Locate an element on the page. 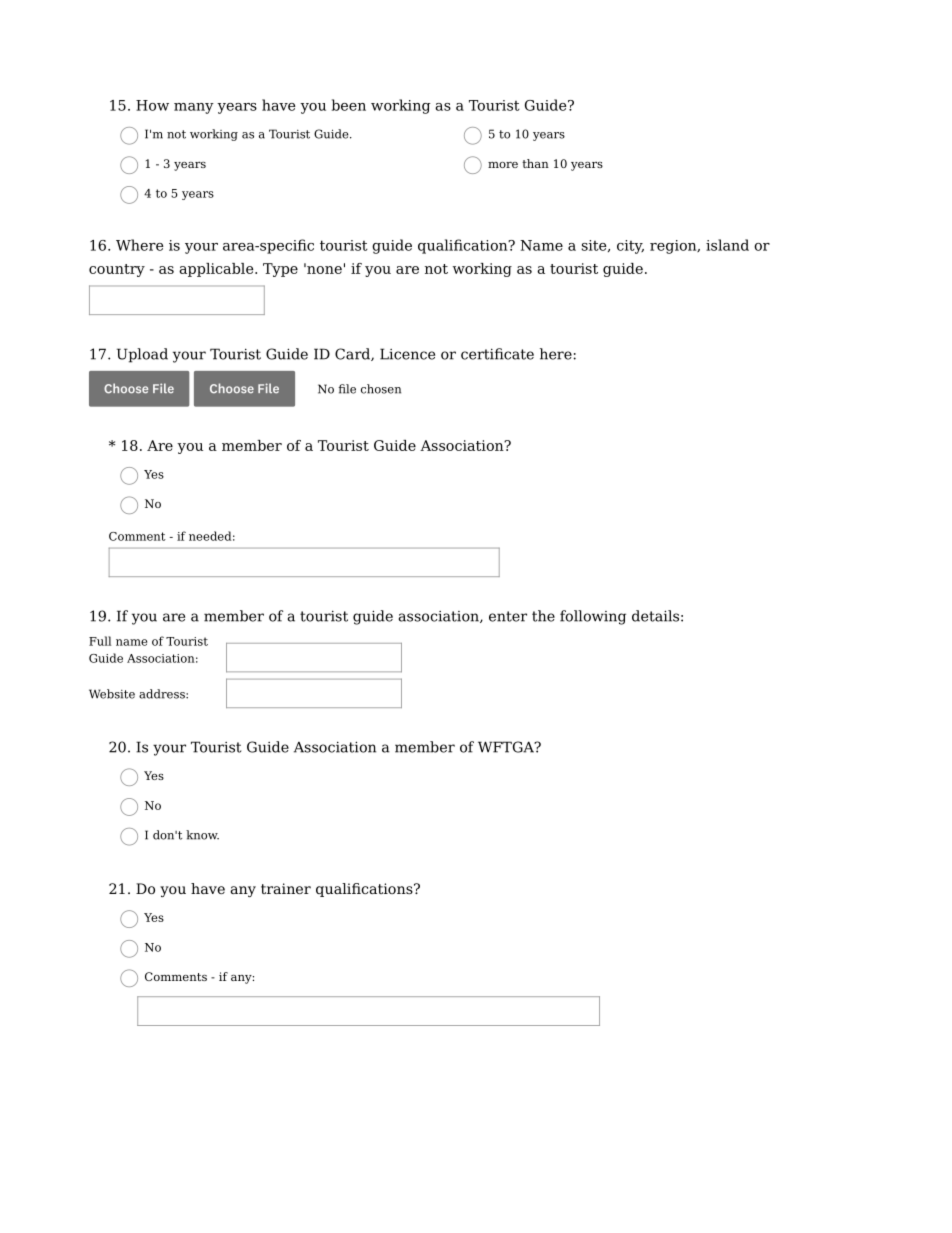 The height and width of the image is (1233, 952). city is located at coordinates (630, 247).
